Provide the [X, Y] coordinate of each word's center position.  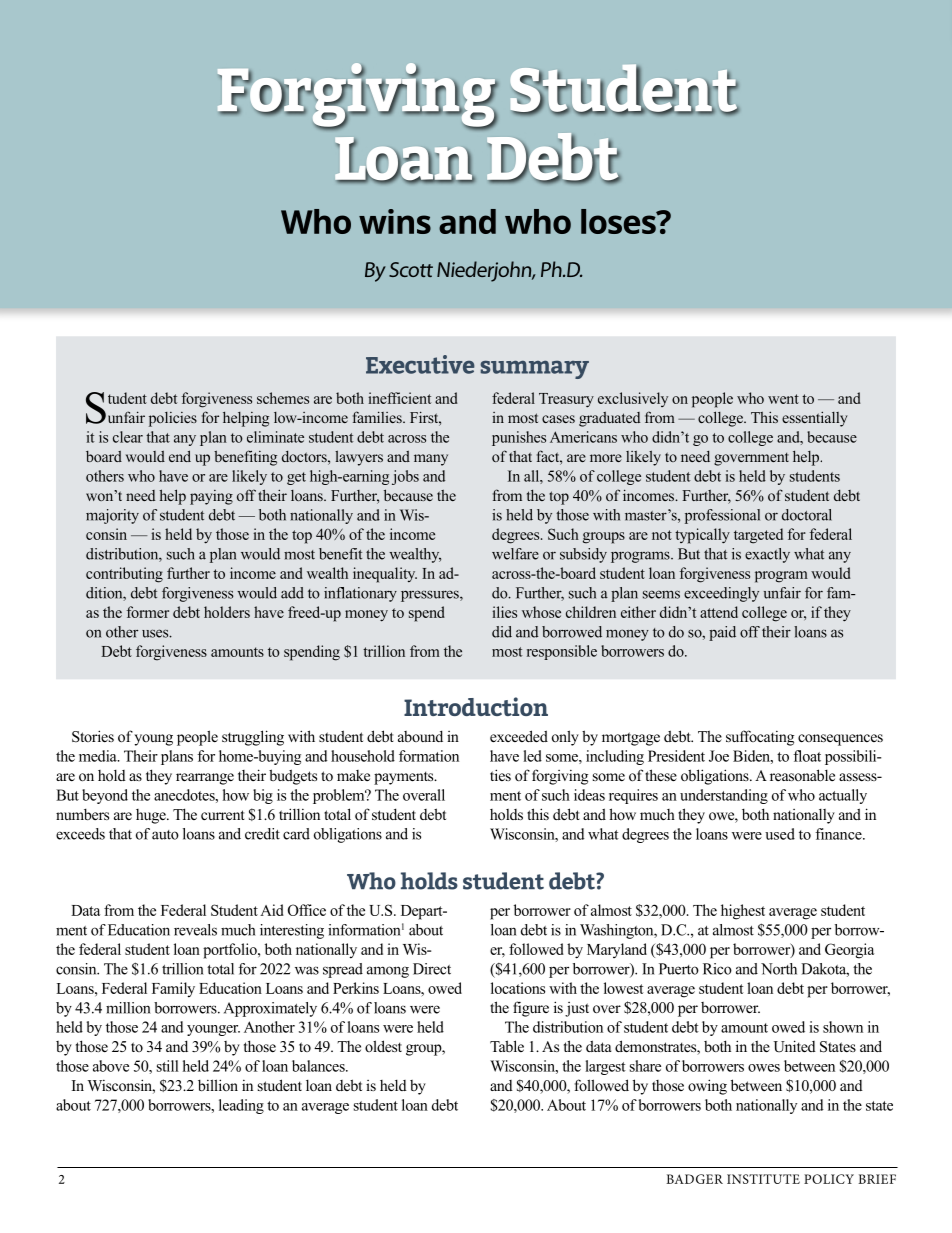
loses [619, 221]
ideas [589, 795]
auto [165, 835]
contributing [124, 575]
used [780, 834]
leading [241, 1106]
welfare [515, 554]
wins [395, 221]
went [783, 399]
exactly [767, 555]
